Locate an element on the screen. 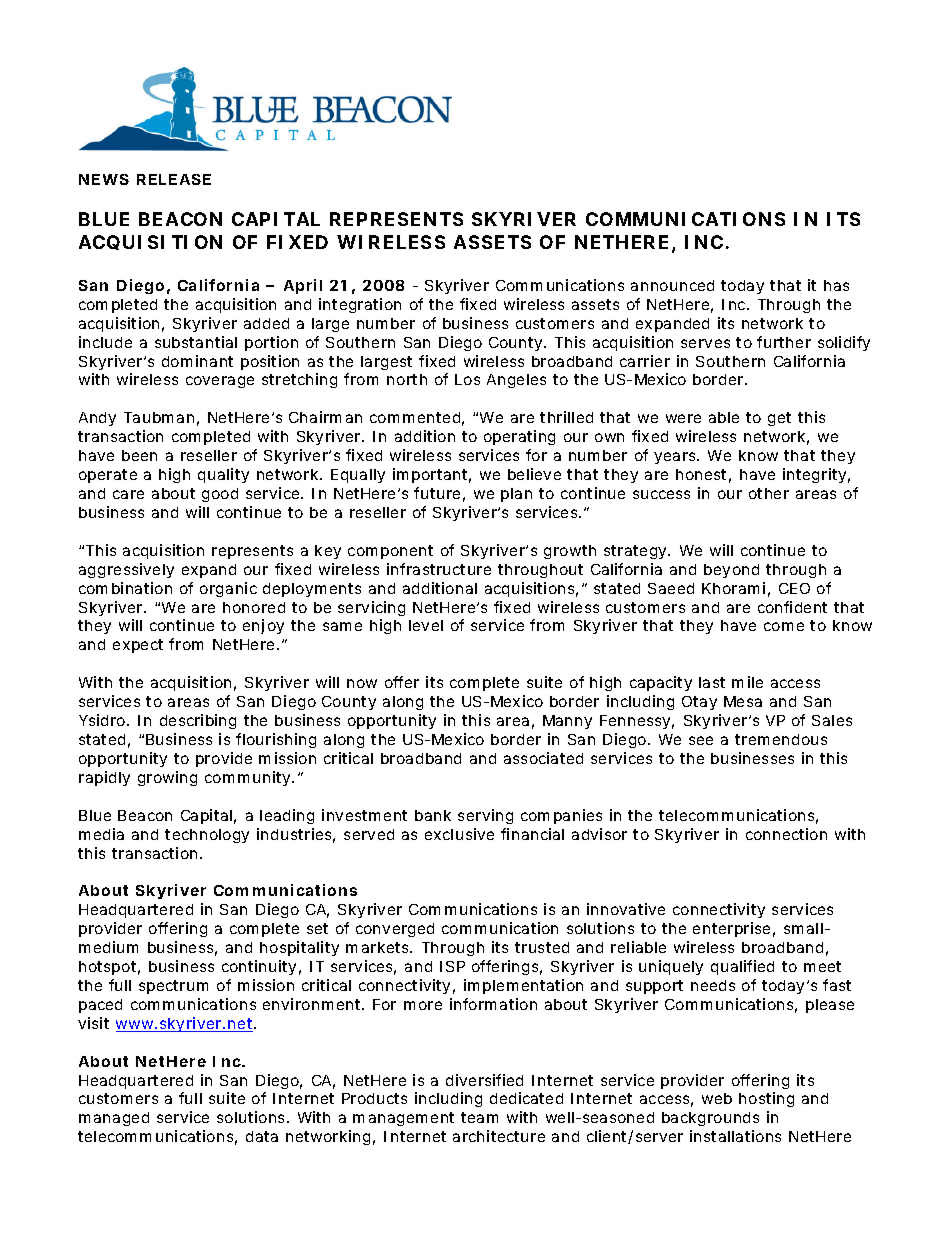 This screenshot has height=1233, width=952. connection is located at coordinates (786, 834).
